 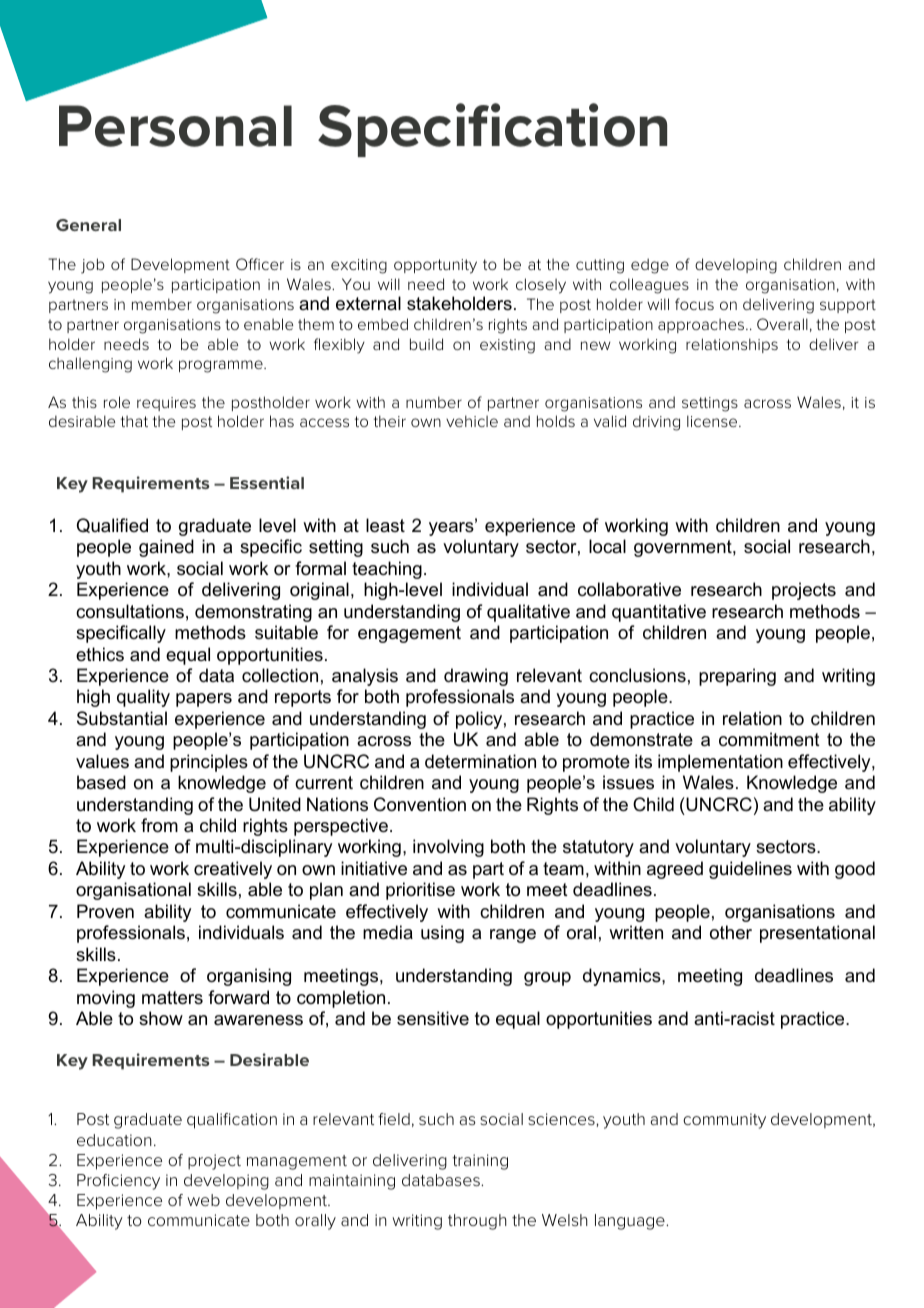 I want to click on papers, so click(x=204, y=700).
